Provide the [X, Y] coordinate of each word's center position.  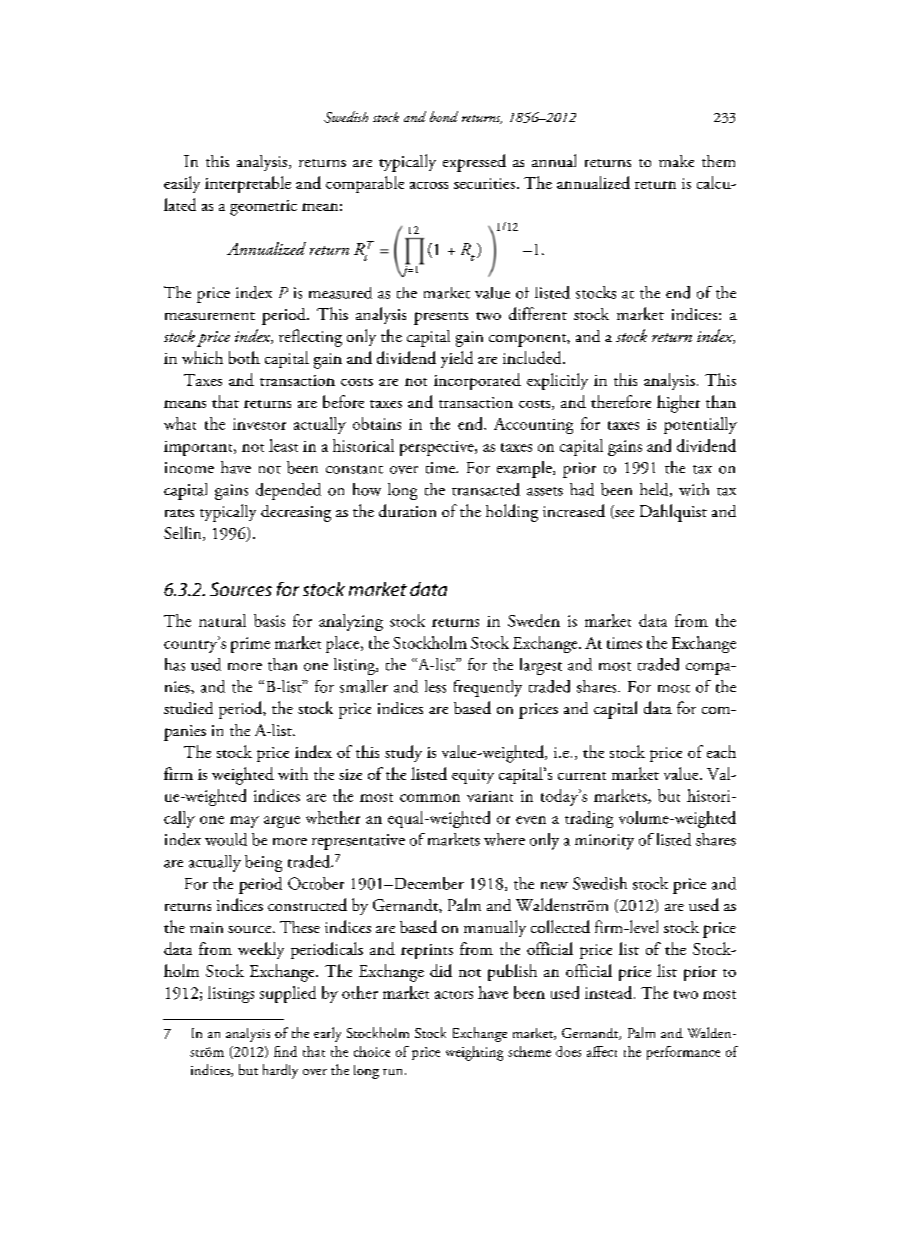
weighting [474, 1053]
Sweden [534, 620]
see [623, 514]
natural [222, 620]
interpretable [248, 184]
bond [444, 116]
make [676, 161]
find [285, 1051]
